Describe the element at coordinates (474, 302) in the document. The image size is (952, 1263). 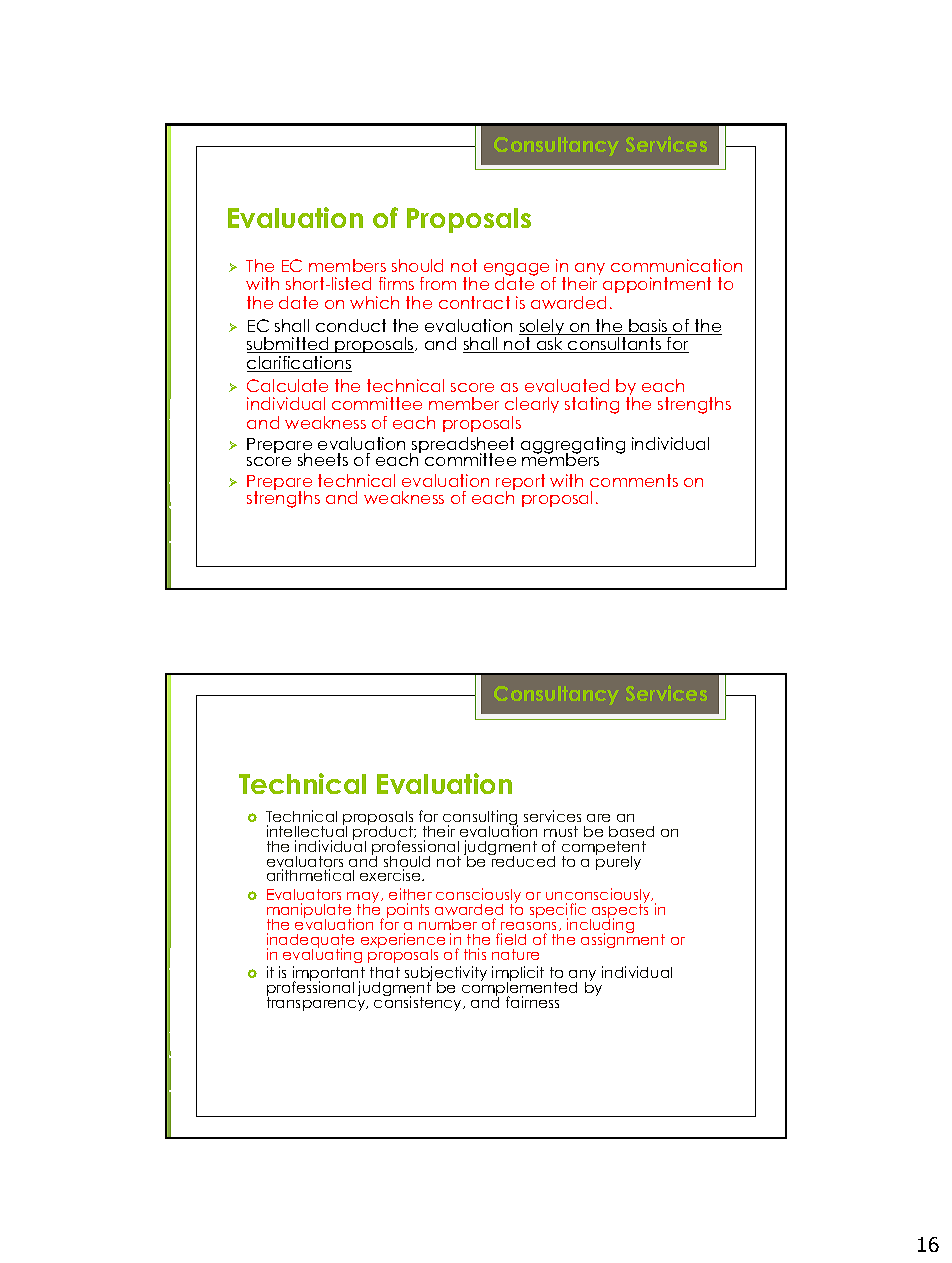
I see `contract` at that location.
